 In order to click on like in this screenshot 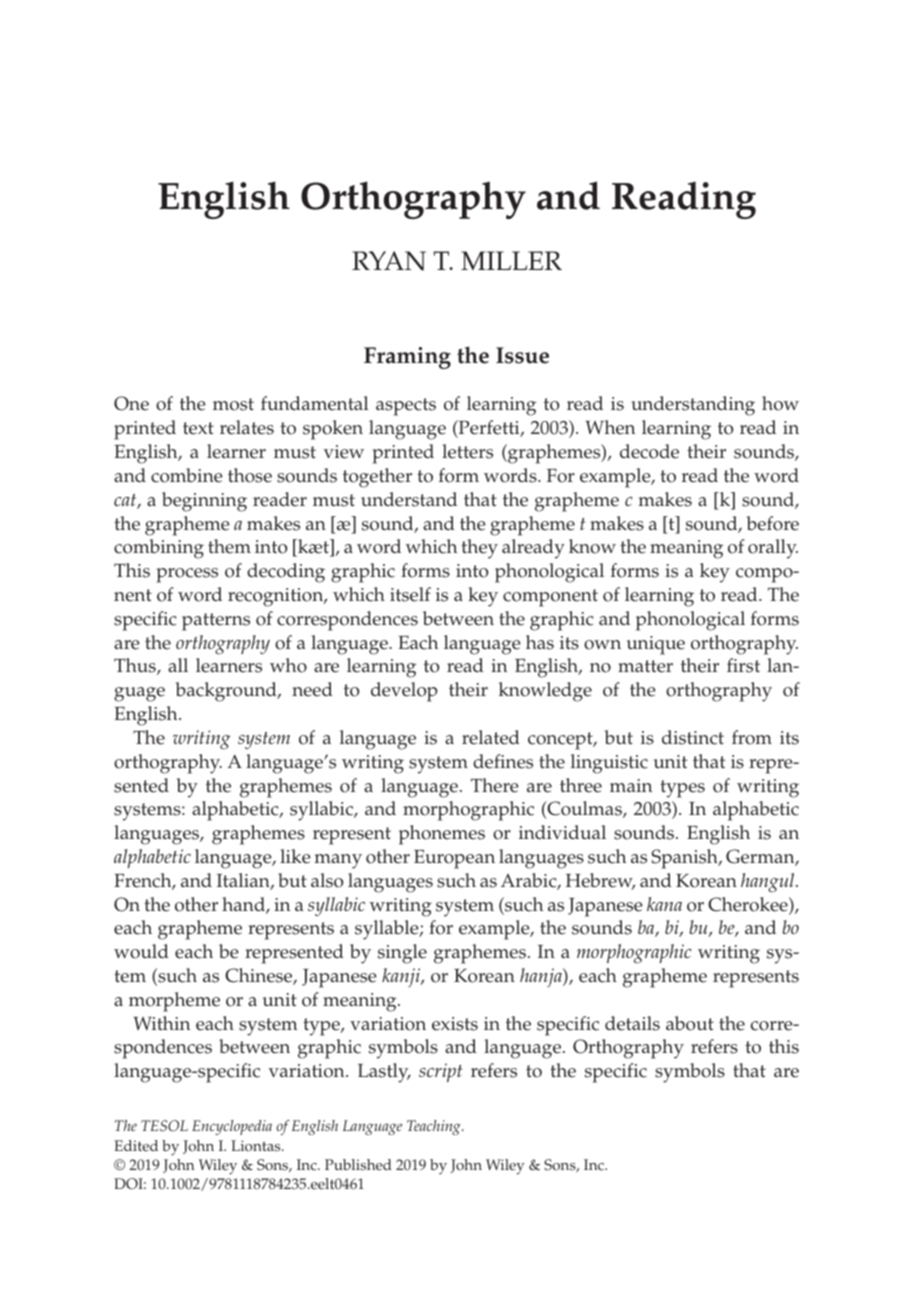, I will do `click(295, 856)`.
